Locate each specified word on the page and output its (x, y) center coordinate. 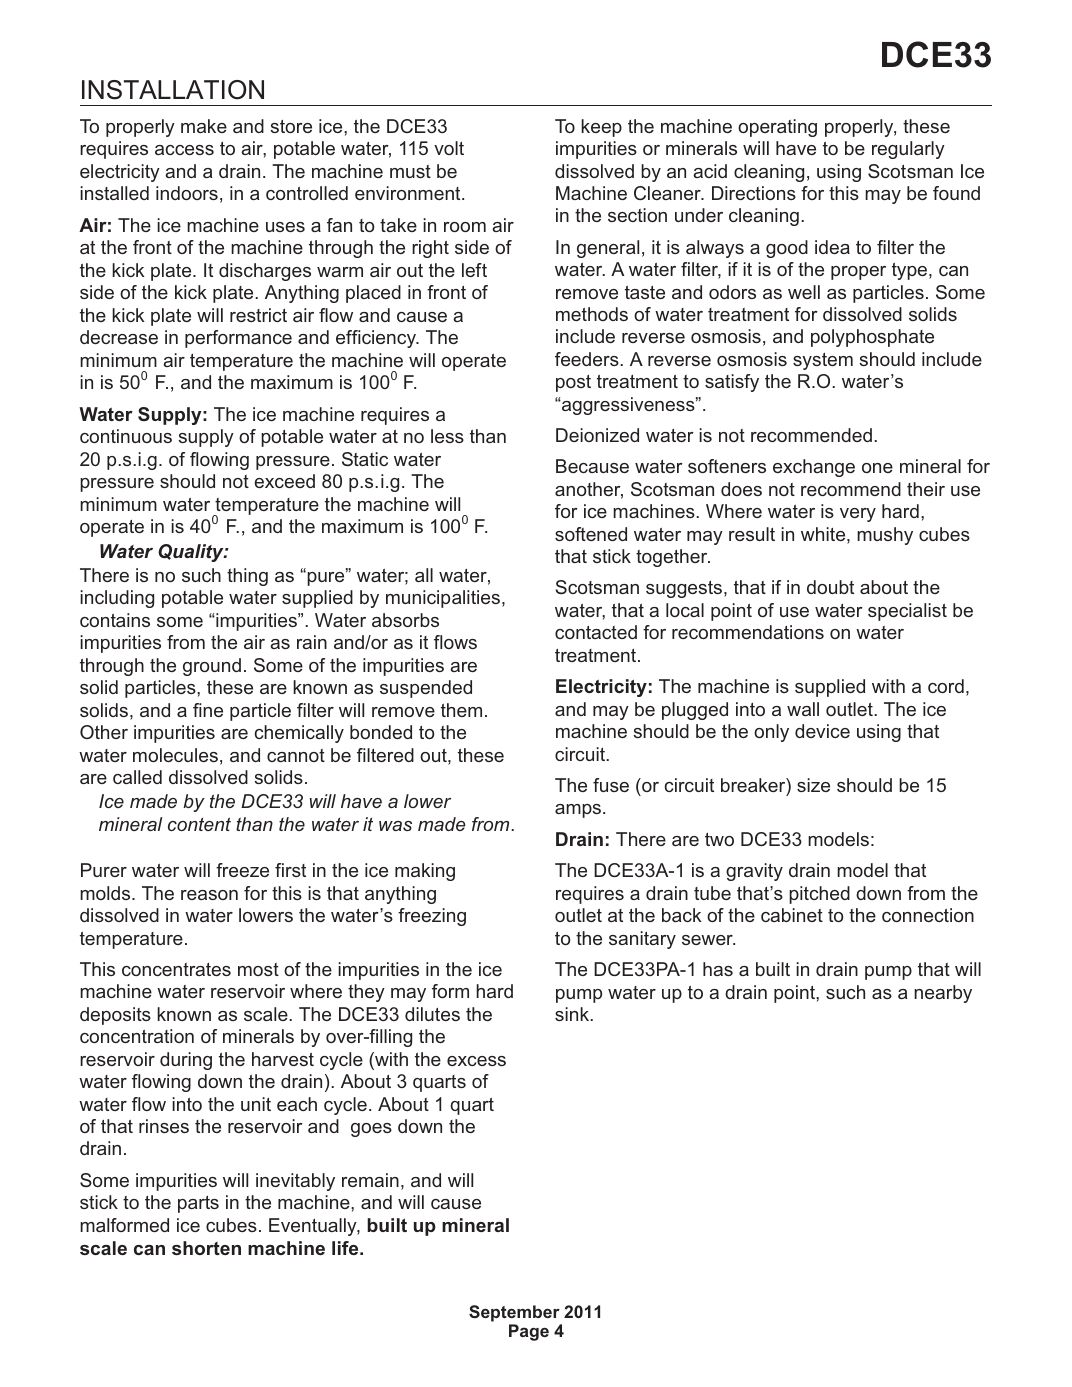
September (515, 1315)
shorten (206, 1248)
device (822, 731)
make (204, 126)
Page (529, 1332)
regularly (908, 150)
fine (208, 710)
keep (601, 128)
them (461, 710)
